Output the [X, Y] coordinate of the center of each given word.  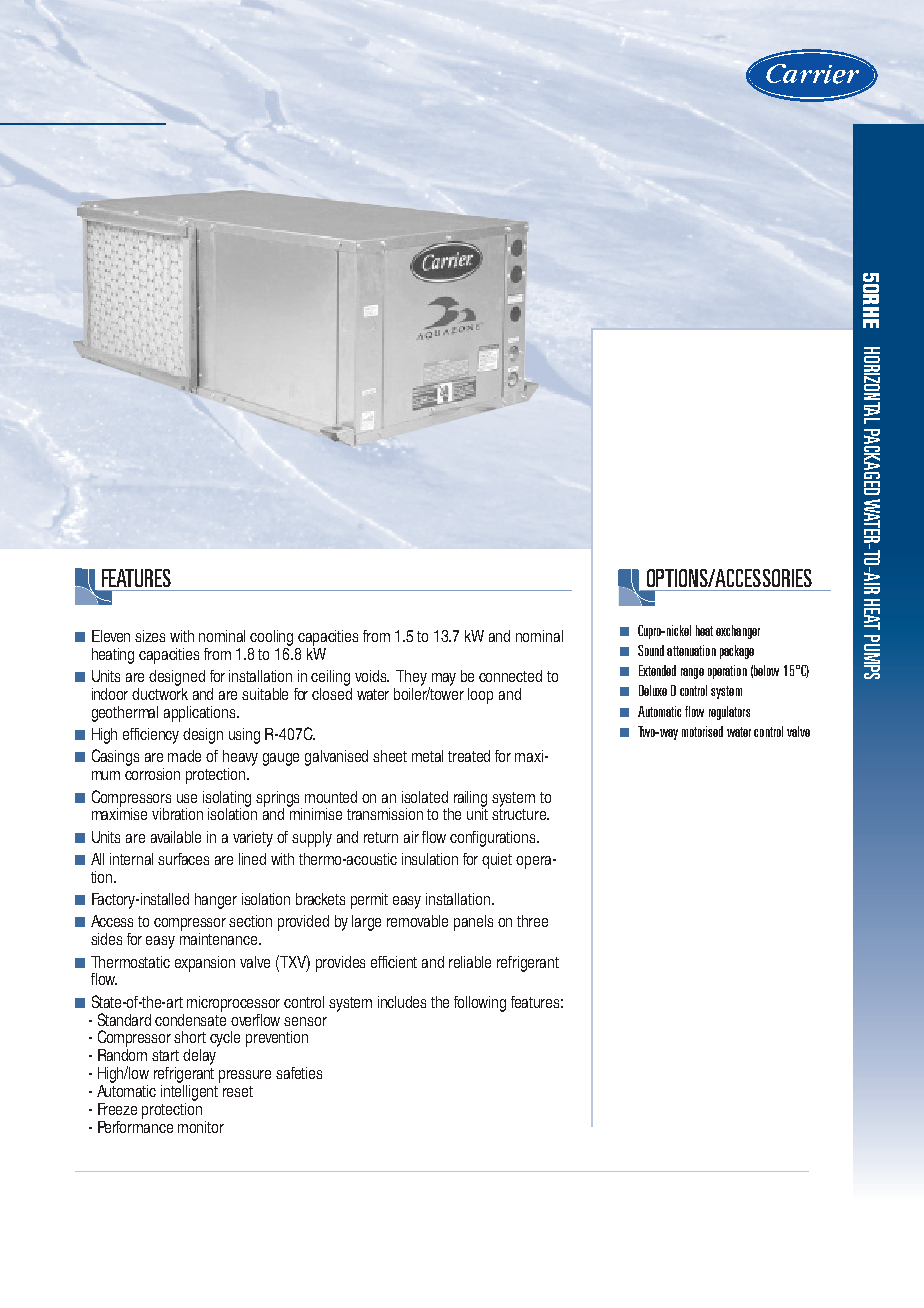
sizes [150, 636]
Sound [651, 650]
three [532, 921]
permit [369, 901]
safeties [299, 1073]
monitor [201, 1127]
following [480, 1004]
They [411, 678]
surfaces [183, 859]
